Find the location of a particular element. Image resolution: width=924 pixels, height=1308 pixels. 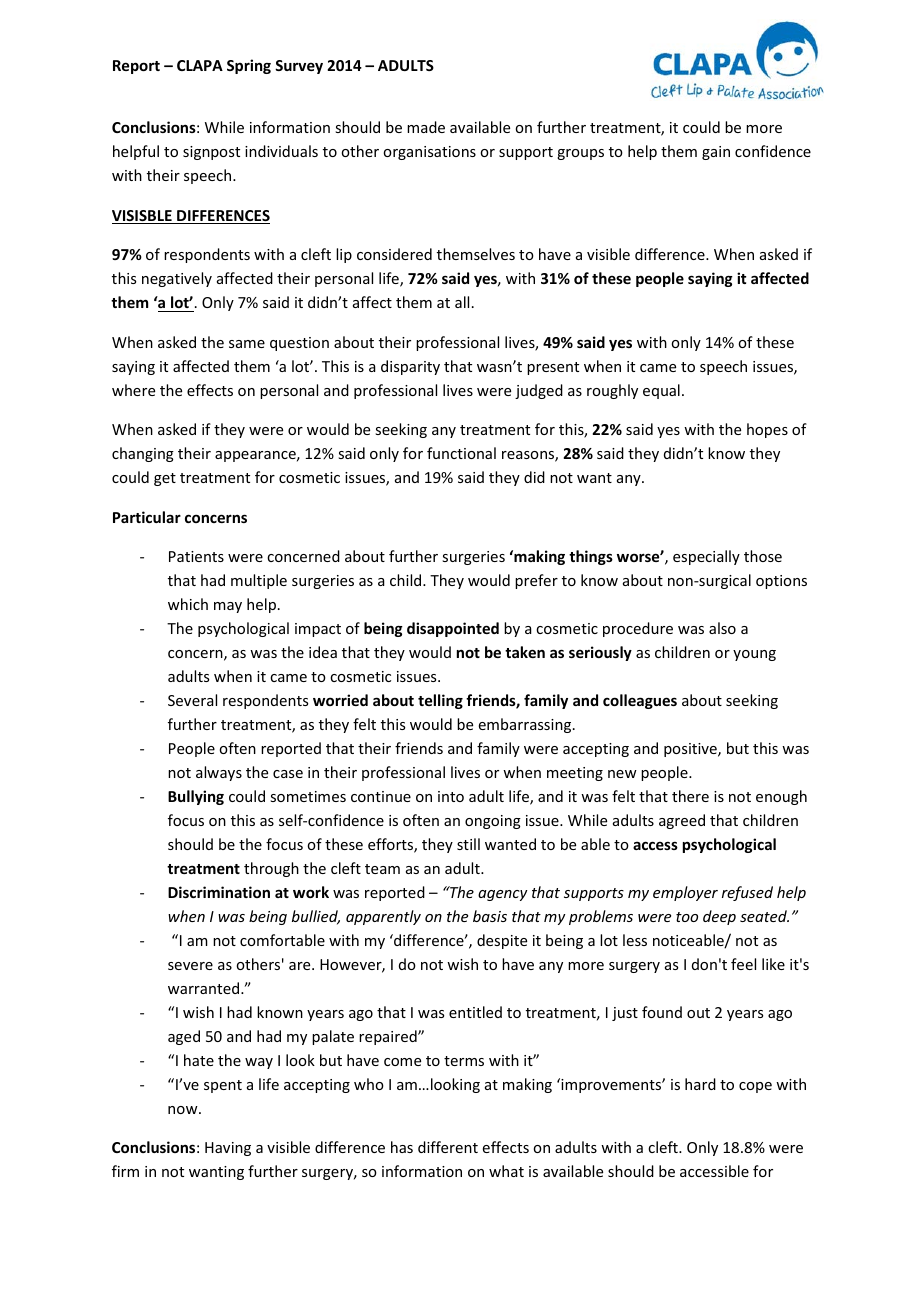

Bullying is located at coordinates (196, 797).
